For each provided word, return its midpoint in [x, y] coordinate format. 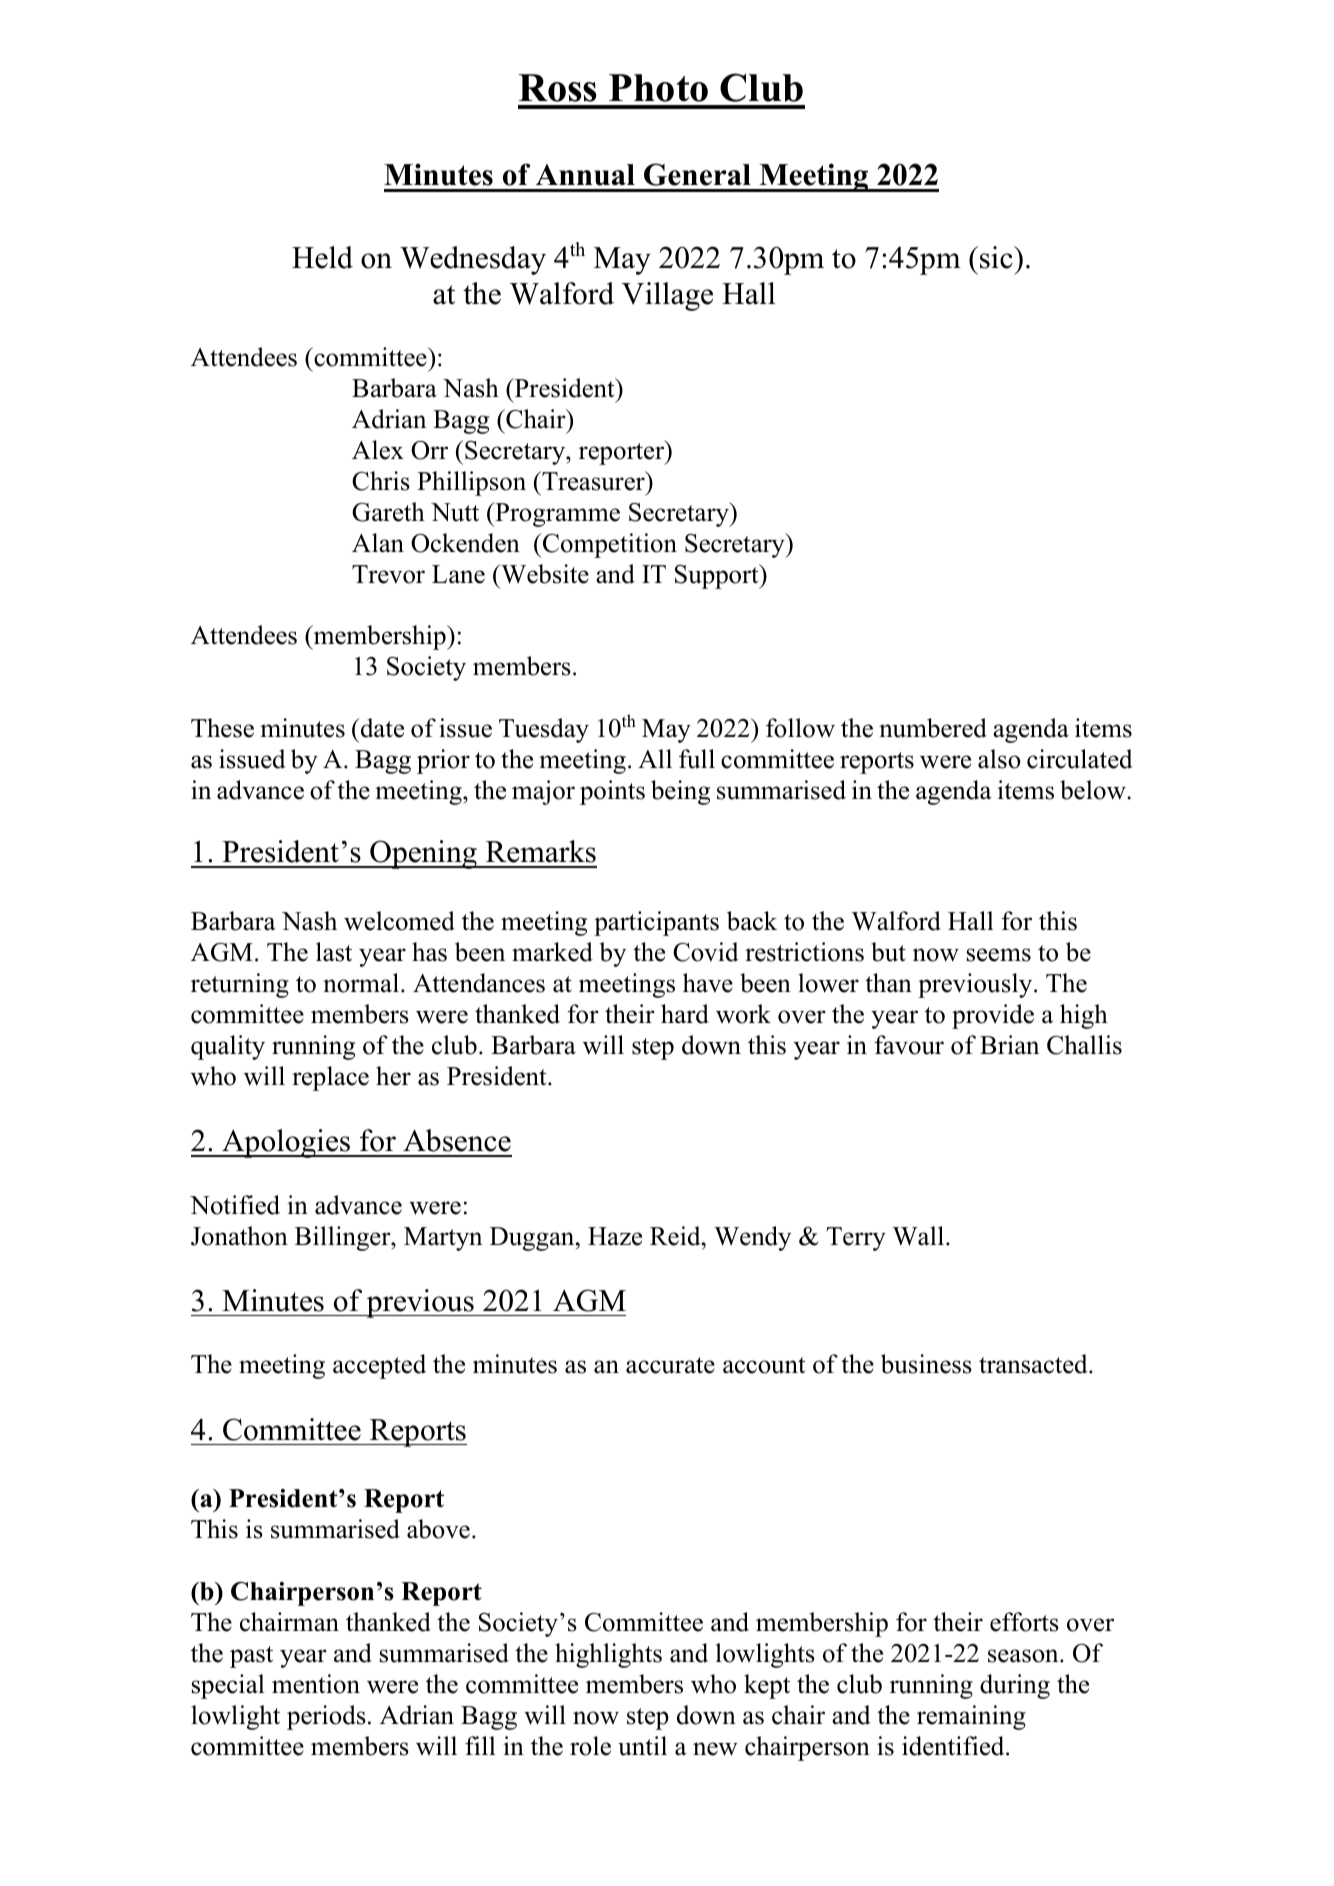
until [642, 1746]
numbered [933, 728]
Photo [658, 88]
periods [326, 1717]
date [381, 728]
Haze [615, 1236]
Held [322, 257]
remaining [971, 1717]
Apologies [286, 1143]
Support [718, 576]
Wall [918, 1236]
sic [997, 257]
